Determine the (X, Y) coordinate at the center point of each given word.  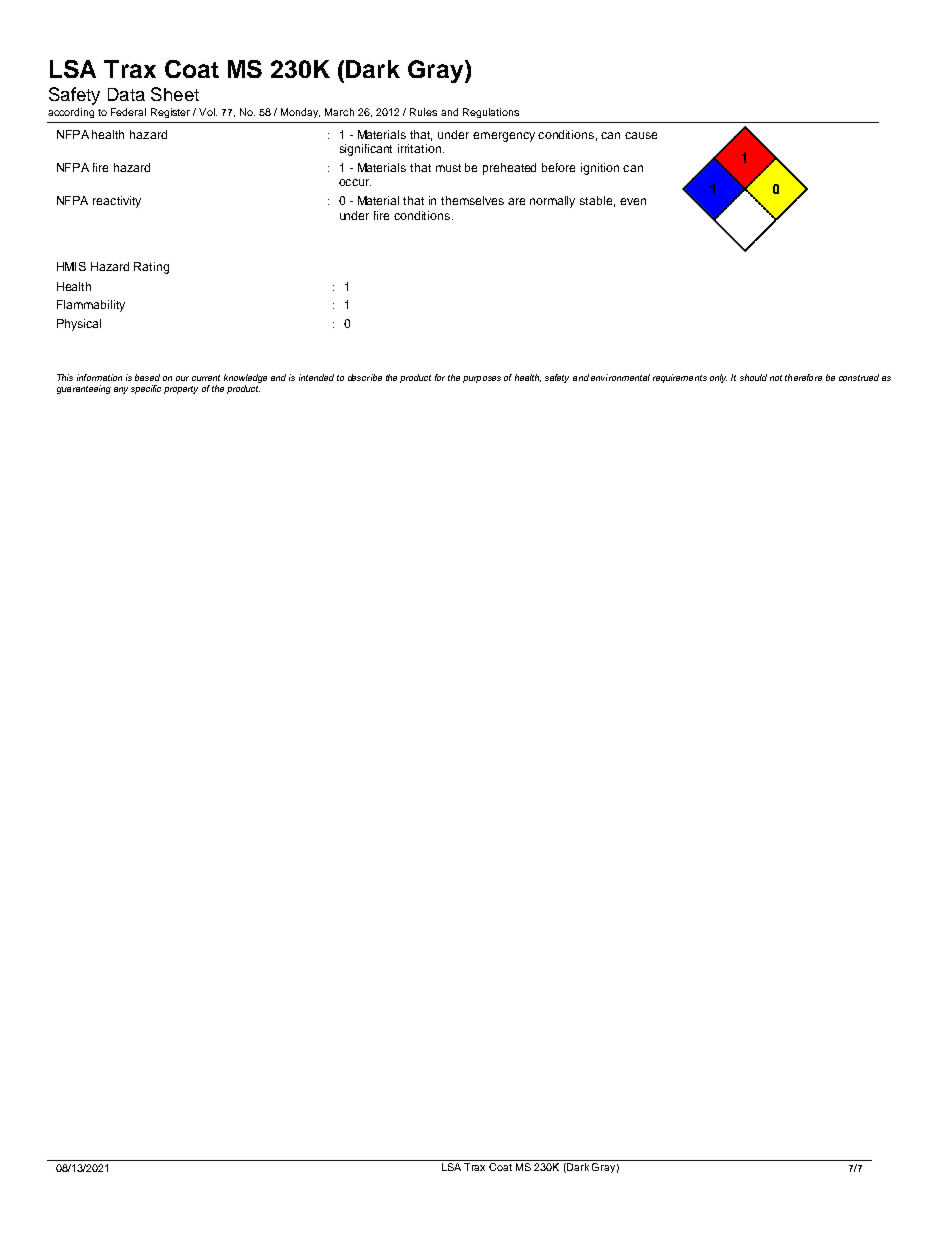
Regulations (491, 113)
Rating (151, 268)
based (147, 377)
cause (641, 135)
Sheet (175, 94)
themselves (472, 200)
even (633, 201)
